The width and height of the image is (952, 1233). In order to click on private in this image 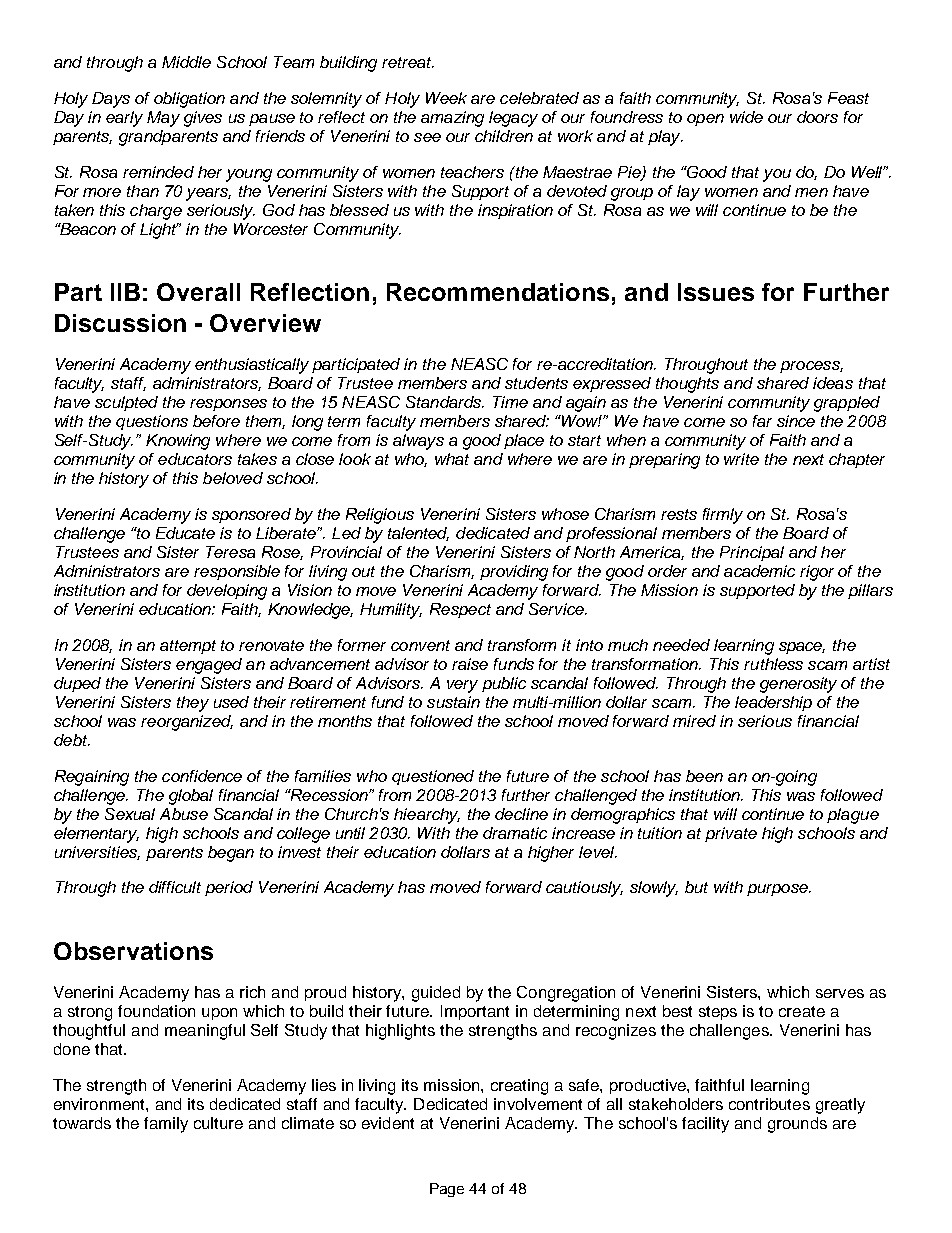, I will do `click(731, 834)`.
